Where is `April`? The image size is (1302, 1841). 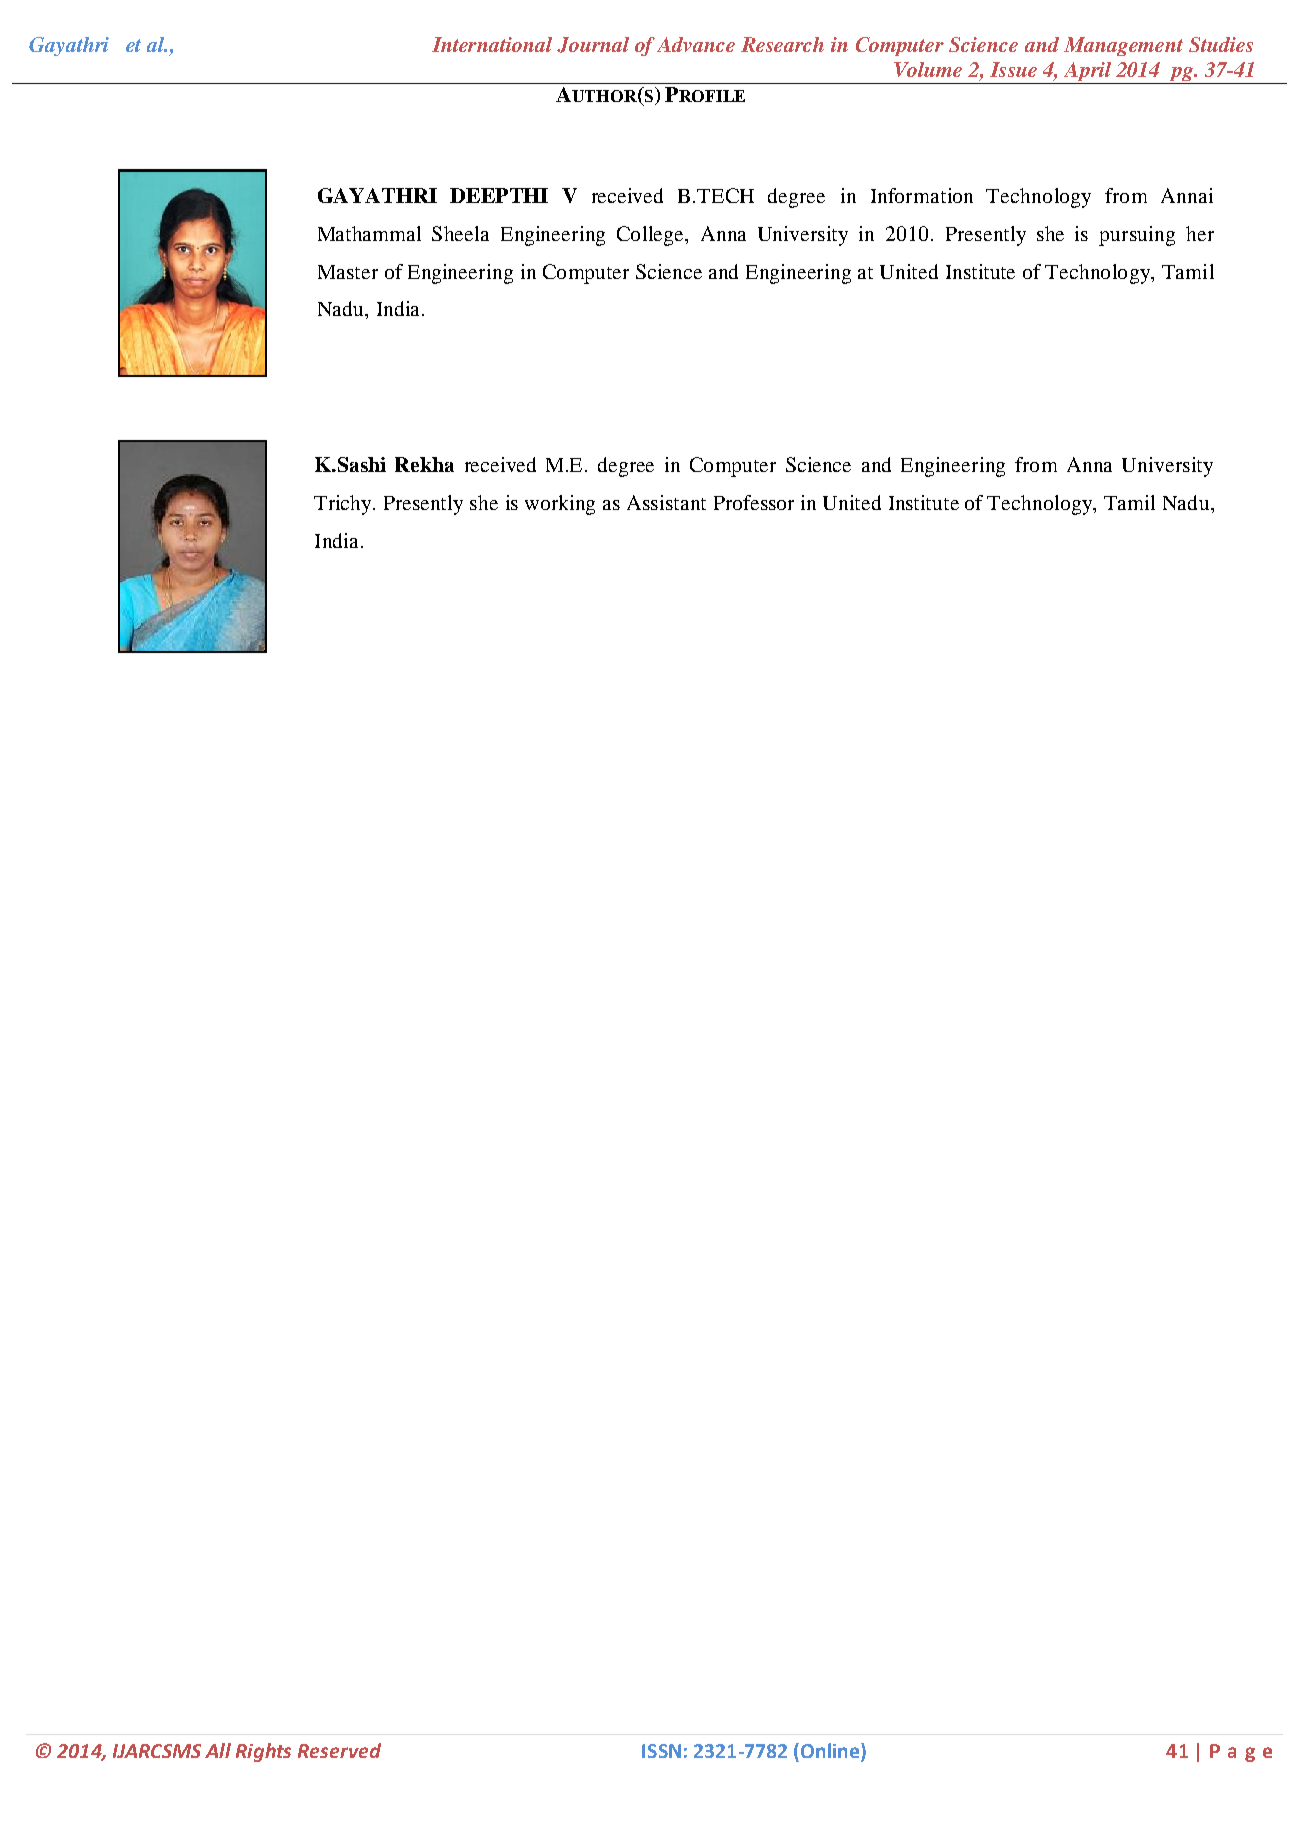 April is located at coordinates (1087, 71).
